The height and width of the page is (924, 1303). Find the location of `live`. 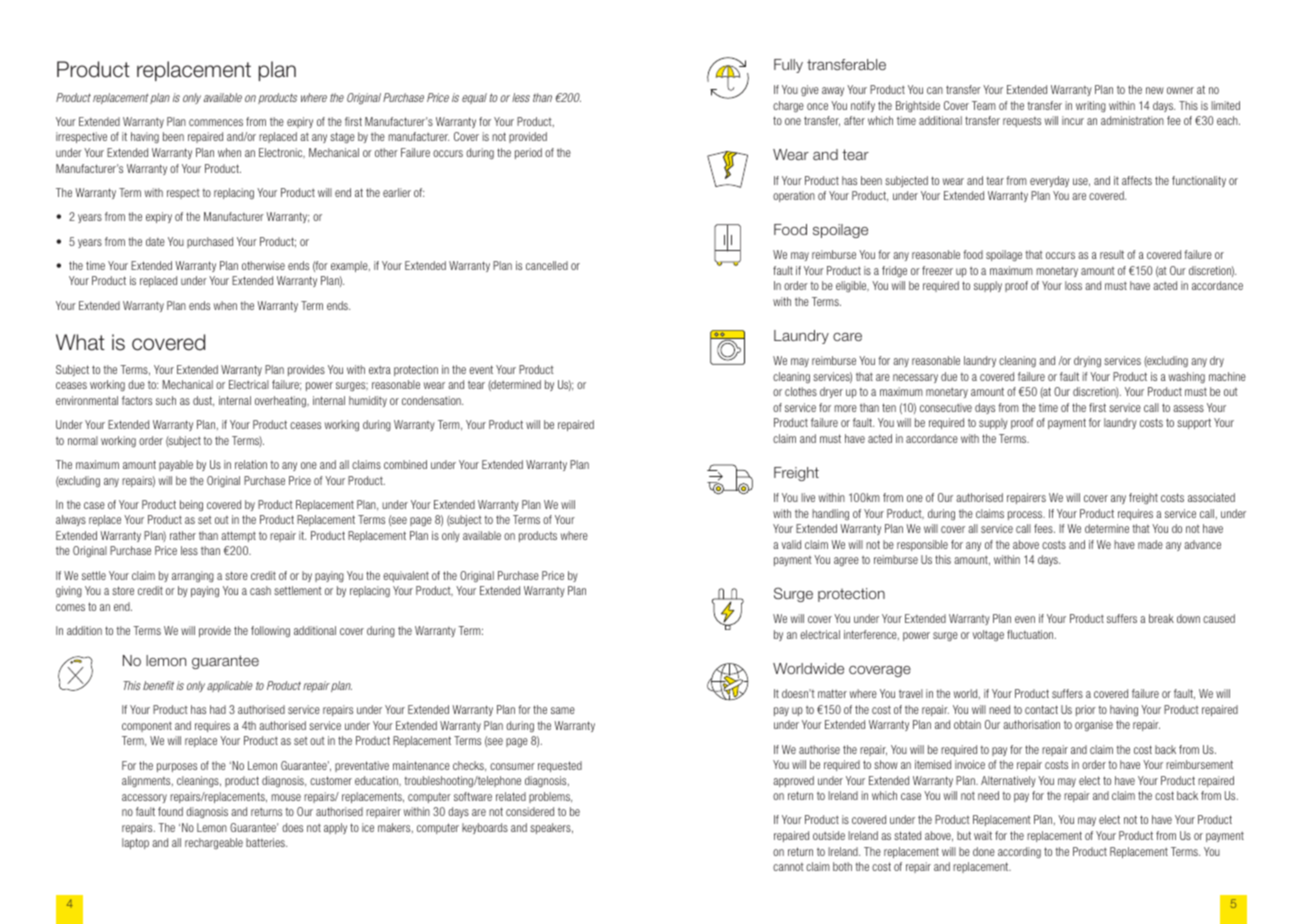

live is located at coordinates (808, 497).
